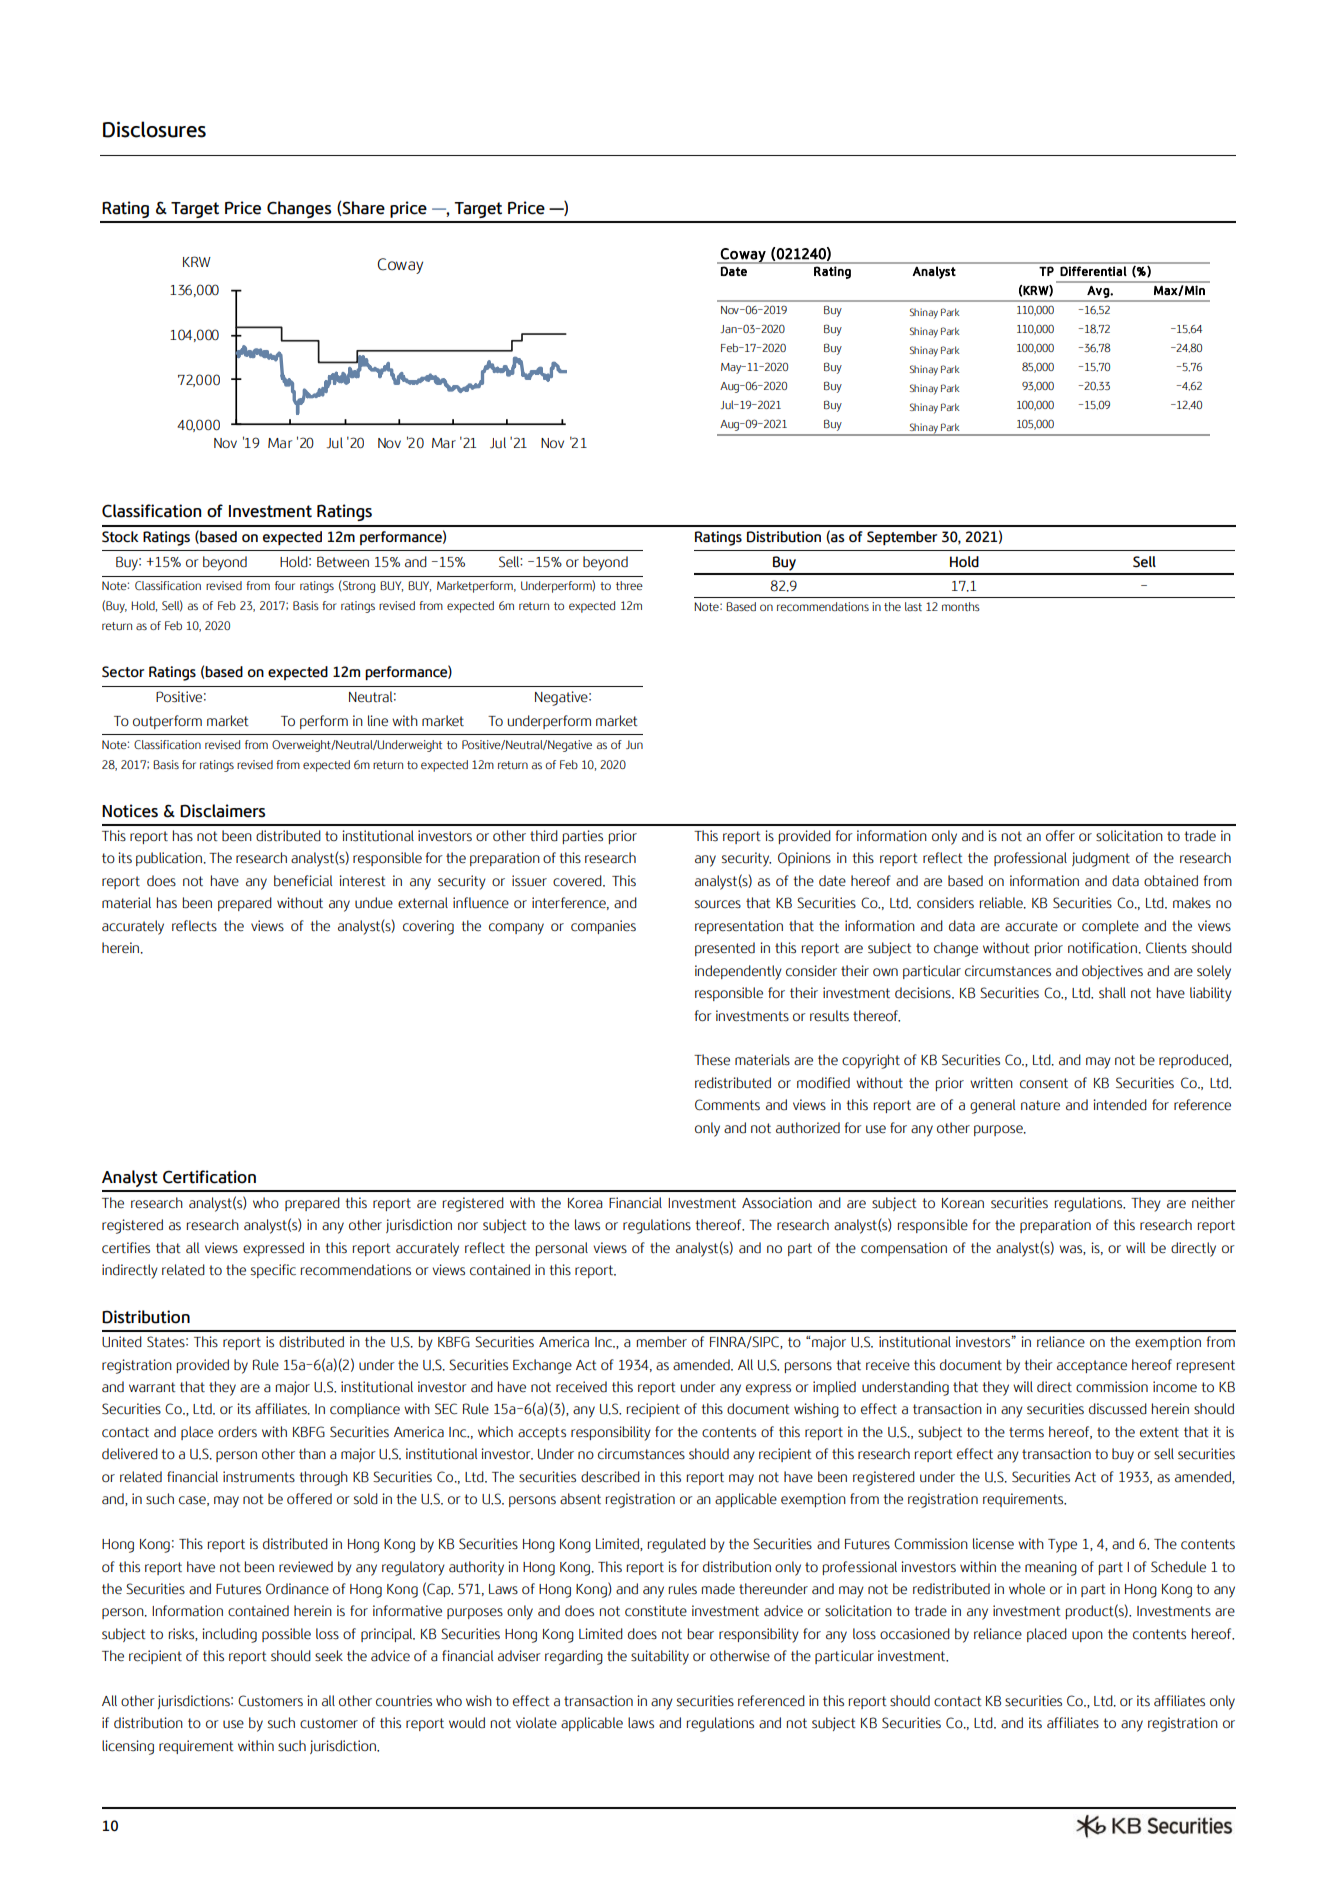 The image size is (1337, 1891). I want to click on last, so click(913, 606).
